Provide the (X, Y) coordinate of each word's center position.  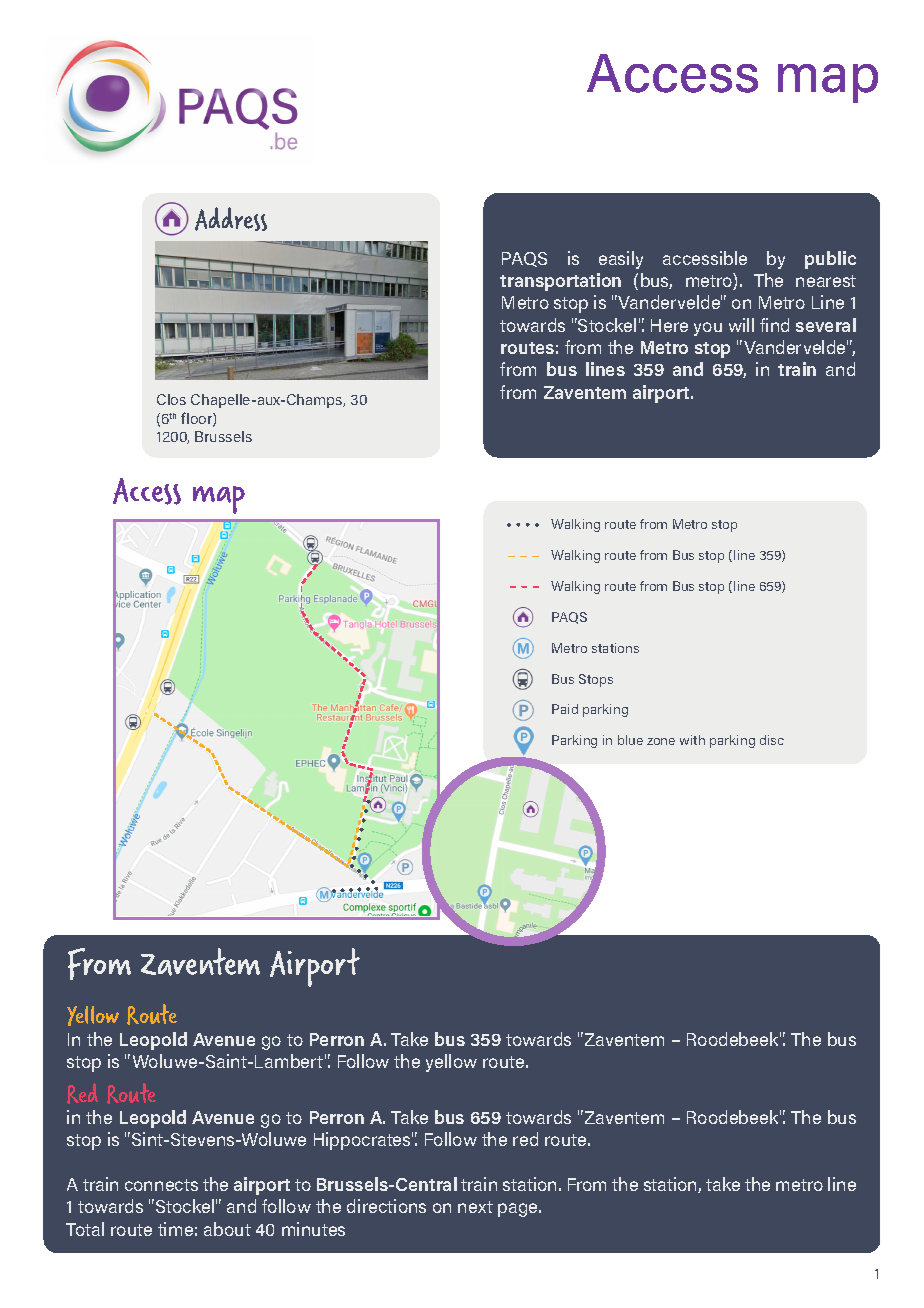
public (830, 260)
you (708, 329)
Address (231, 219)
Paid (565, 709)
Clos (171, 399)
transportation (560, 282)
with (692, 740)
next (475, 1207)
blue (630, 740)
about (227, 1229)
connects (161, 1185)
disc (772, 740)
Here (669, 325)
